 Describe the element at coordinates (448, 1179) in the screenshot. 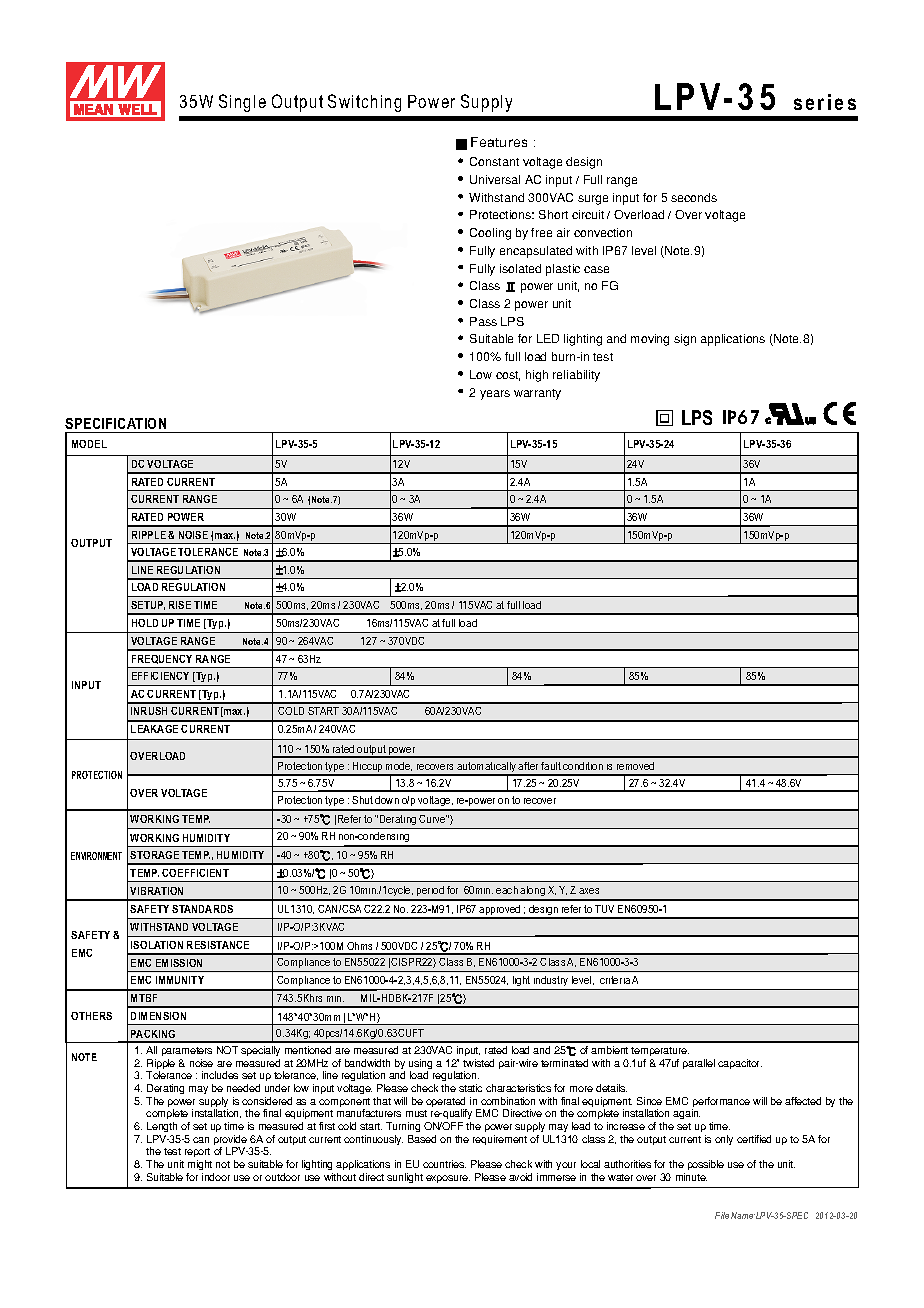

I see `exposure` at that location.
